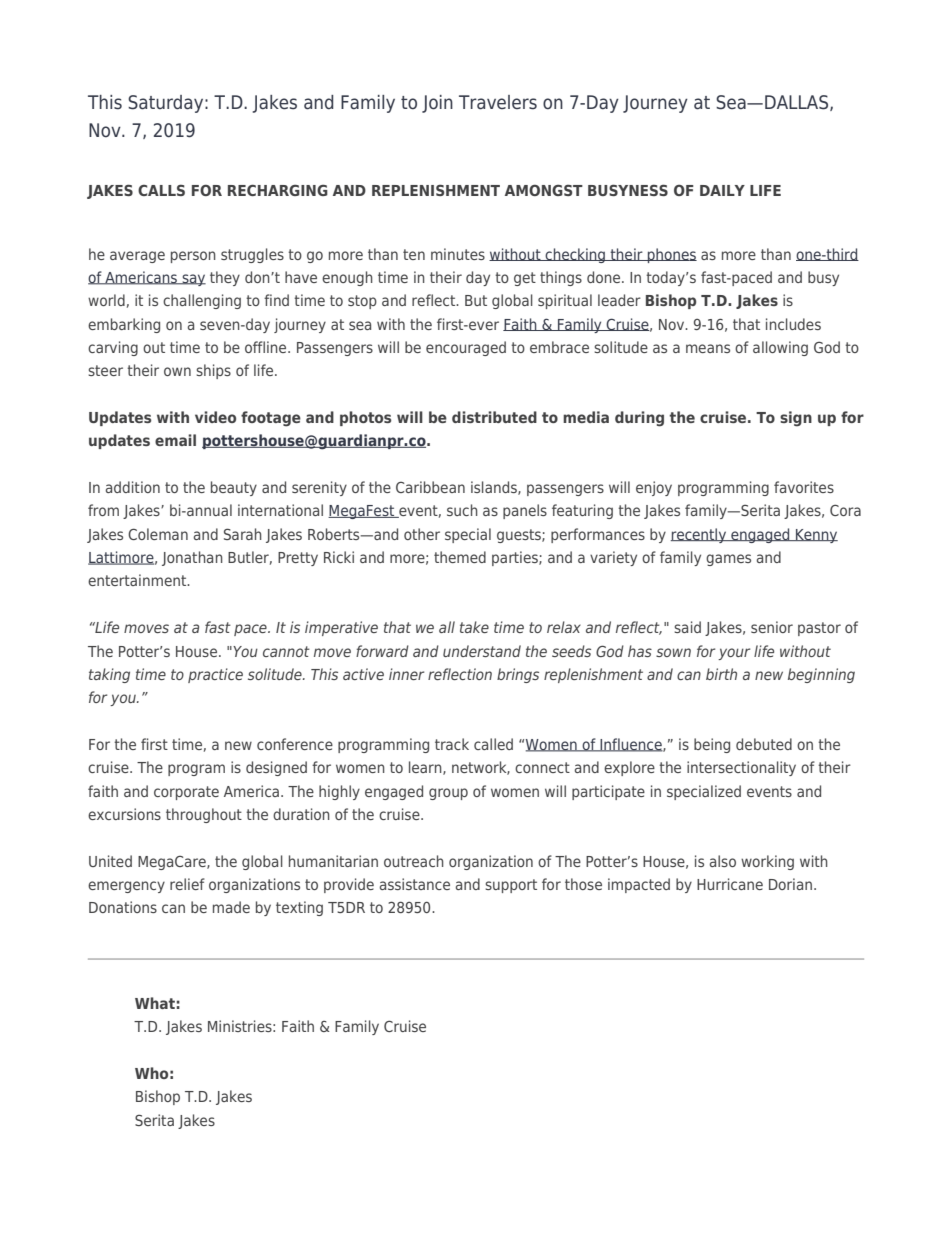 The width and height of the screenshot is (952, 1233). What do you see at coordinates (161, 190) in the screenshot?
I see `CALLS` at bounding box center [161, 190].
